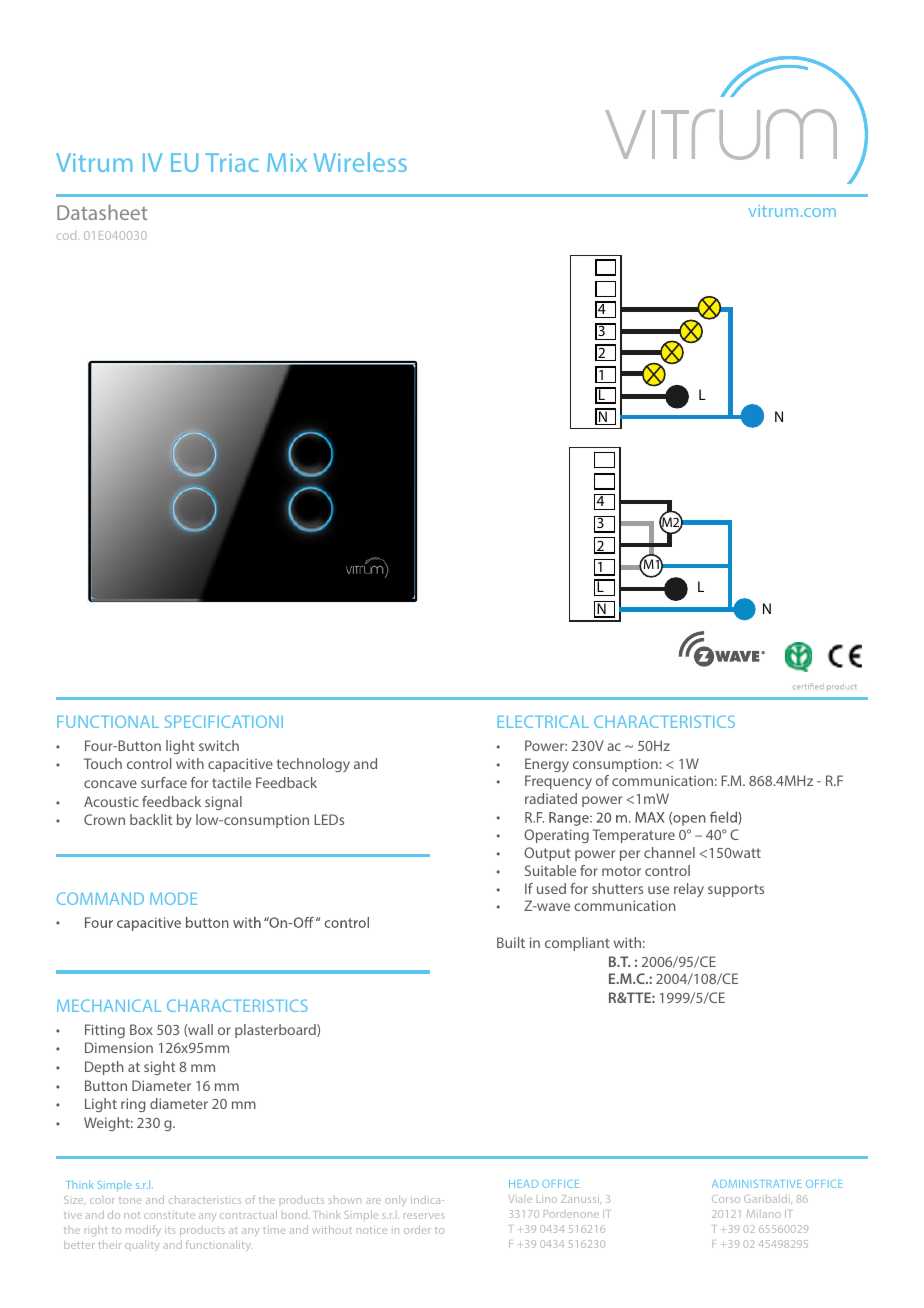 The height and width of the screenshot is (1308, 924). I want to click on Corso, so click(726, 1199).
